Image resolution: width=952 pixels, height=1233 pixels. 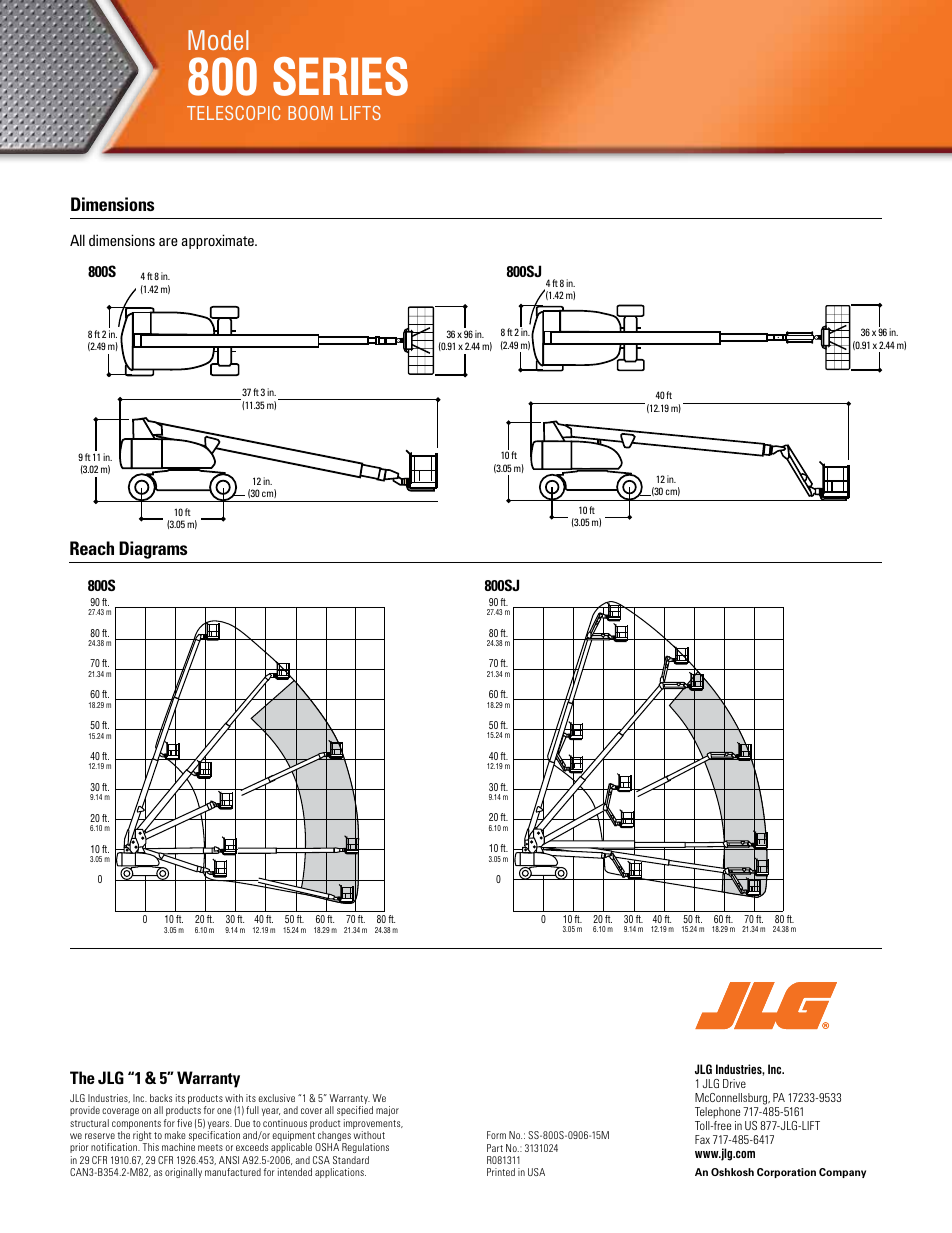 What do you see at coordinates (387, 1111) in the image?
I see `major` at bounding box center [387, 1111].
